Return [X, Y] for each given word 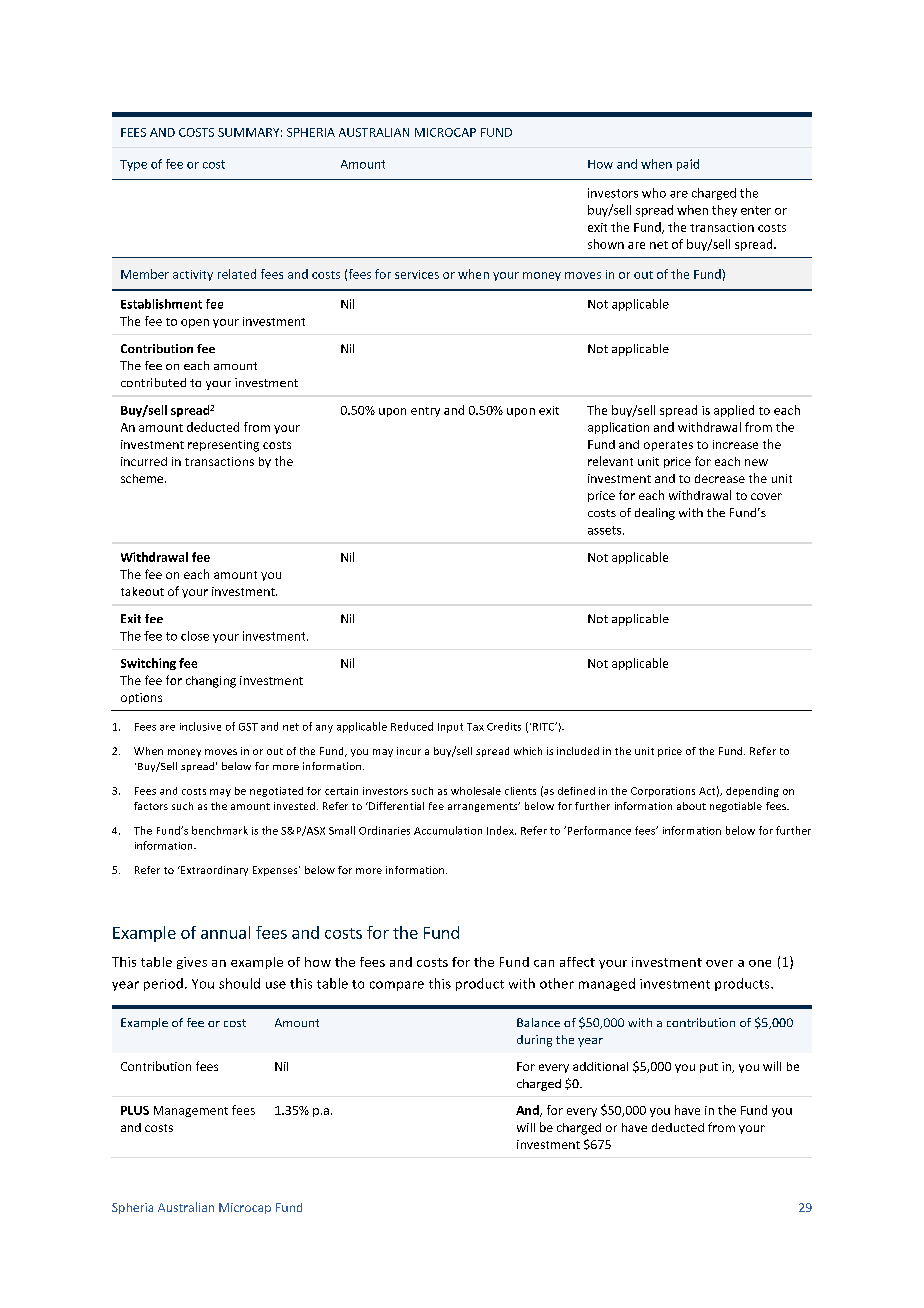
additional [600, 1066]
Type [133, 165]
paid [688, 165]
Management [191, 1111]
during [534, 1041]
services [417, 274]
